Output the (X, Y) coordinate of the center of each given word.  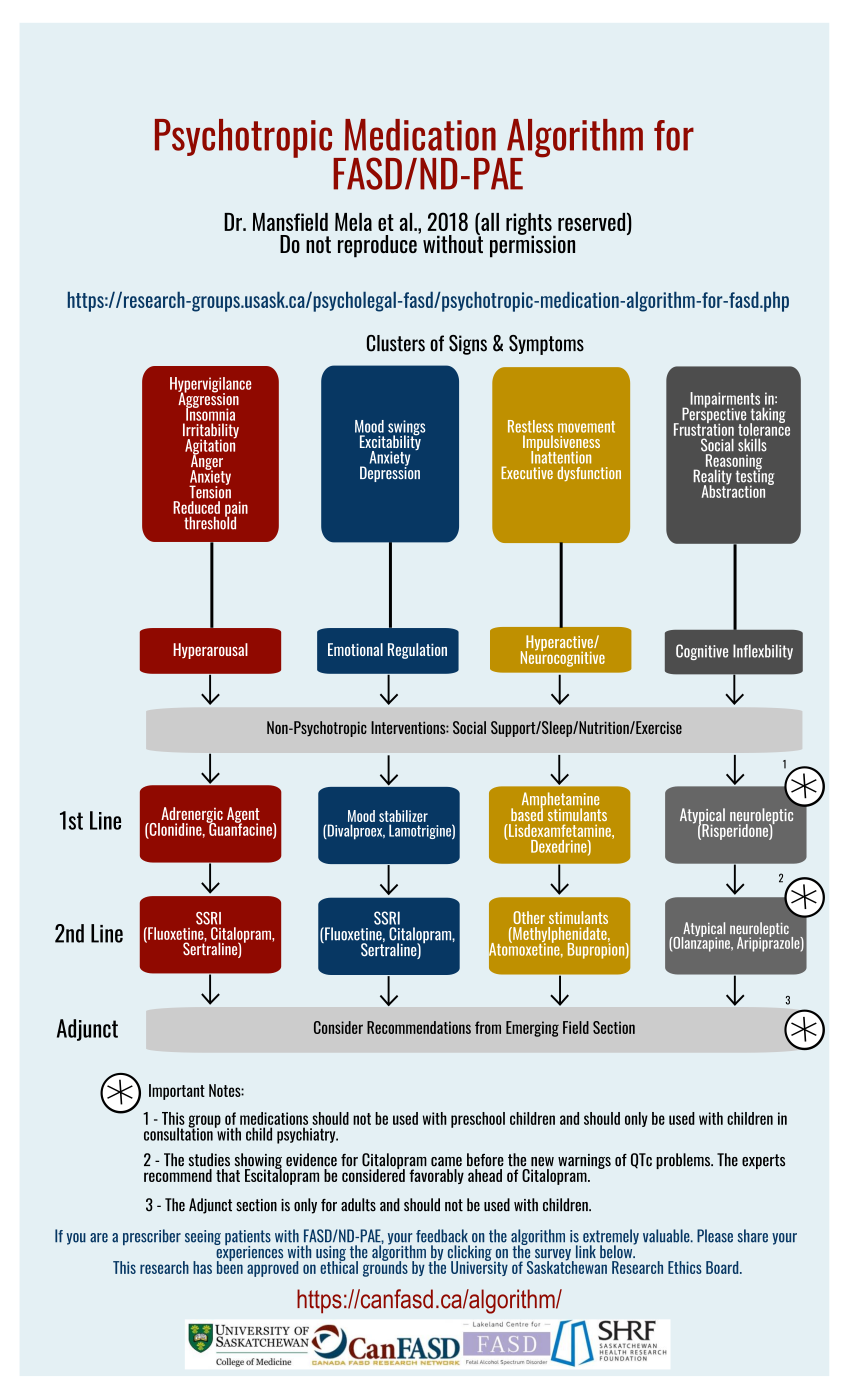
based (527, 813)
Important (177, 1092)
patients (248, 1239)
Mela (353, 222)
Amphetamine (561, 801)
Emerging (532, 1029)
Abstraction (733, 490)
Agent (243, 816)
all (489, 221)
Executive (527, 472)
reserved (593, 221)
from (488, 1027)
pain (236, 510)
